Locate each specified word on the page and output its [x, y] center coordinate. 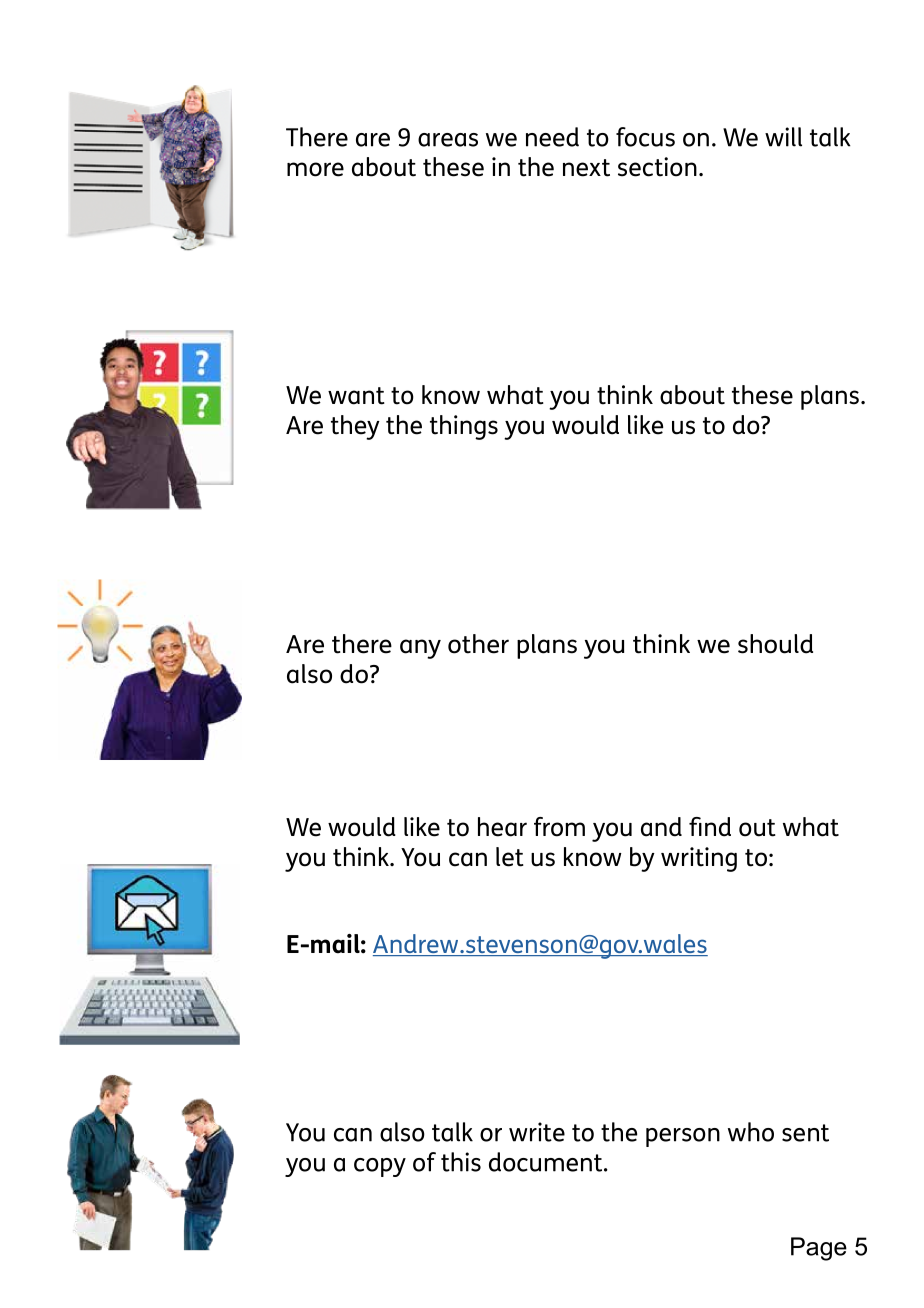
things [464, 427]
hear [502, 827]
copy [380, 1167]
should [775, 644]
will [783, 137]
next [586, 168]
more [315, 169]
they [355, 427]
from [559, 827]
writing [699, 859]
